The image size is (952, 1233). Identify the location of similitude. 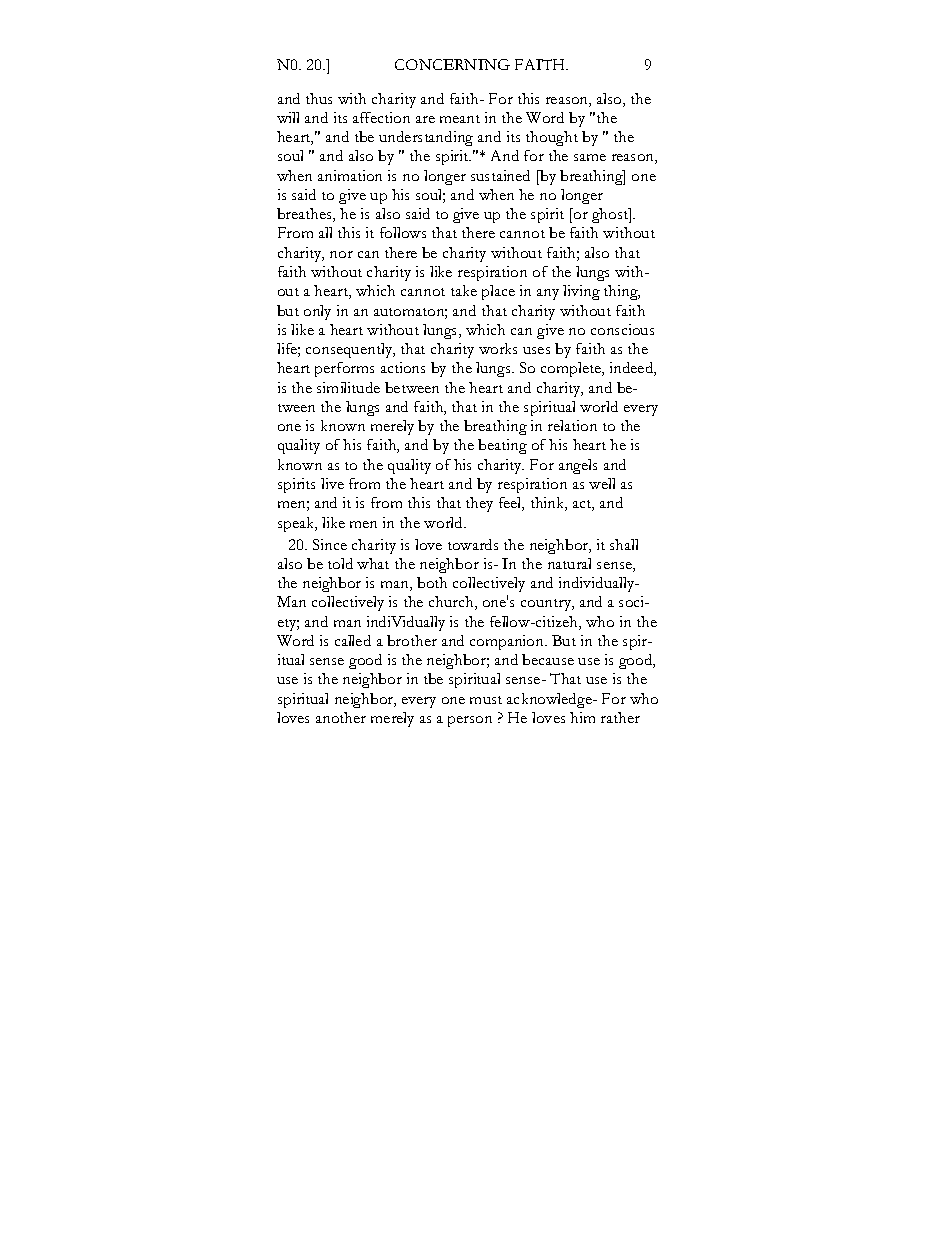
(348, 387).
